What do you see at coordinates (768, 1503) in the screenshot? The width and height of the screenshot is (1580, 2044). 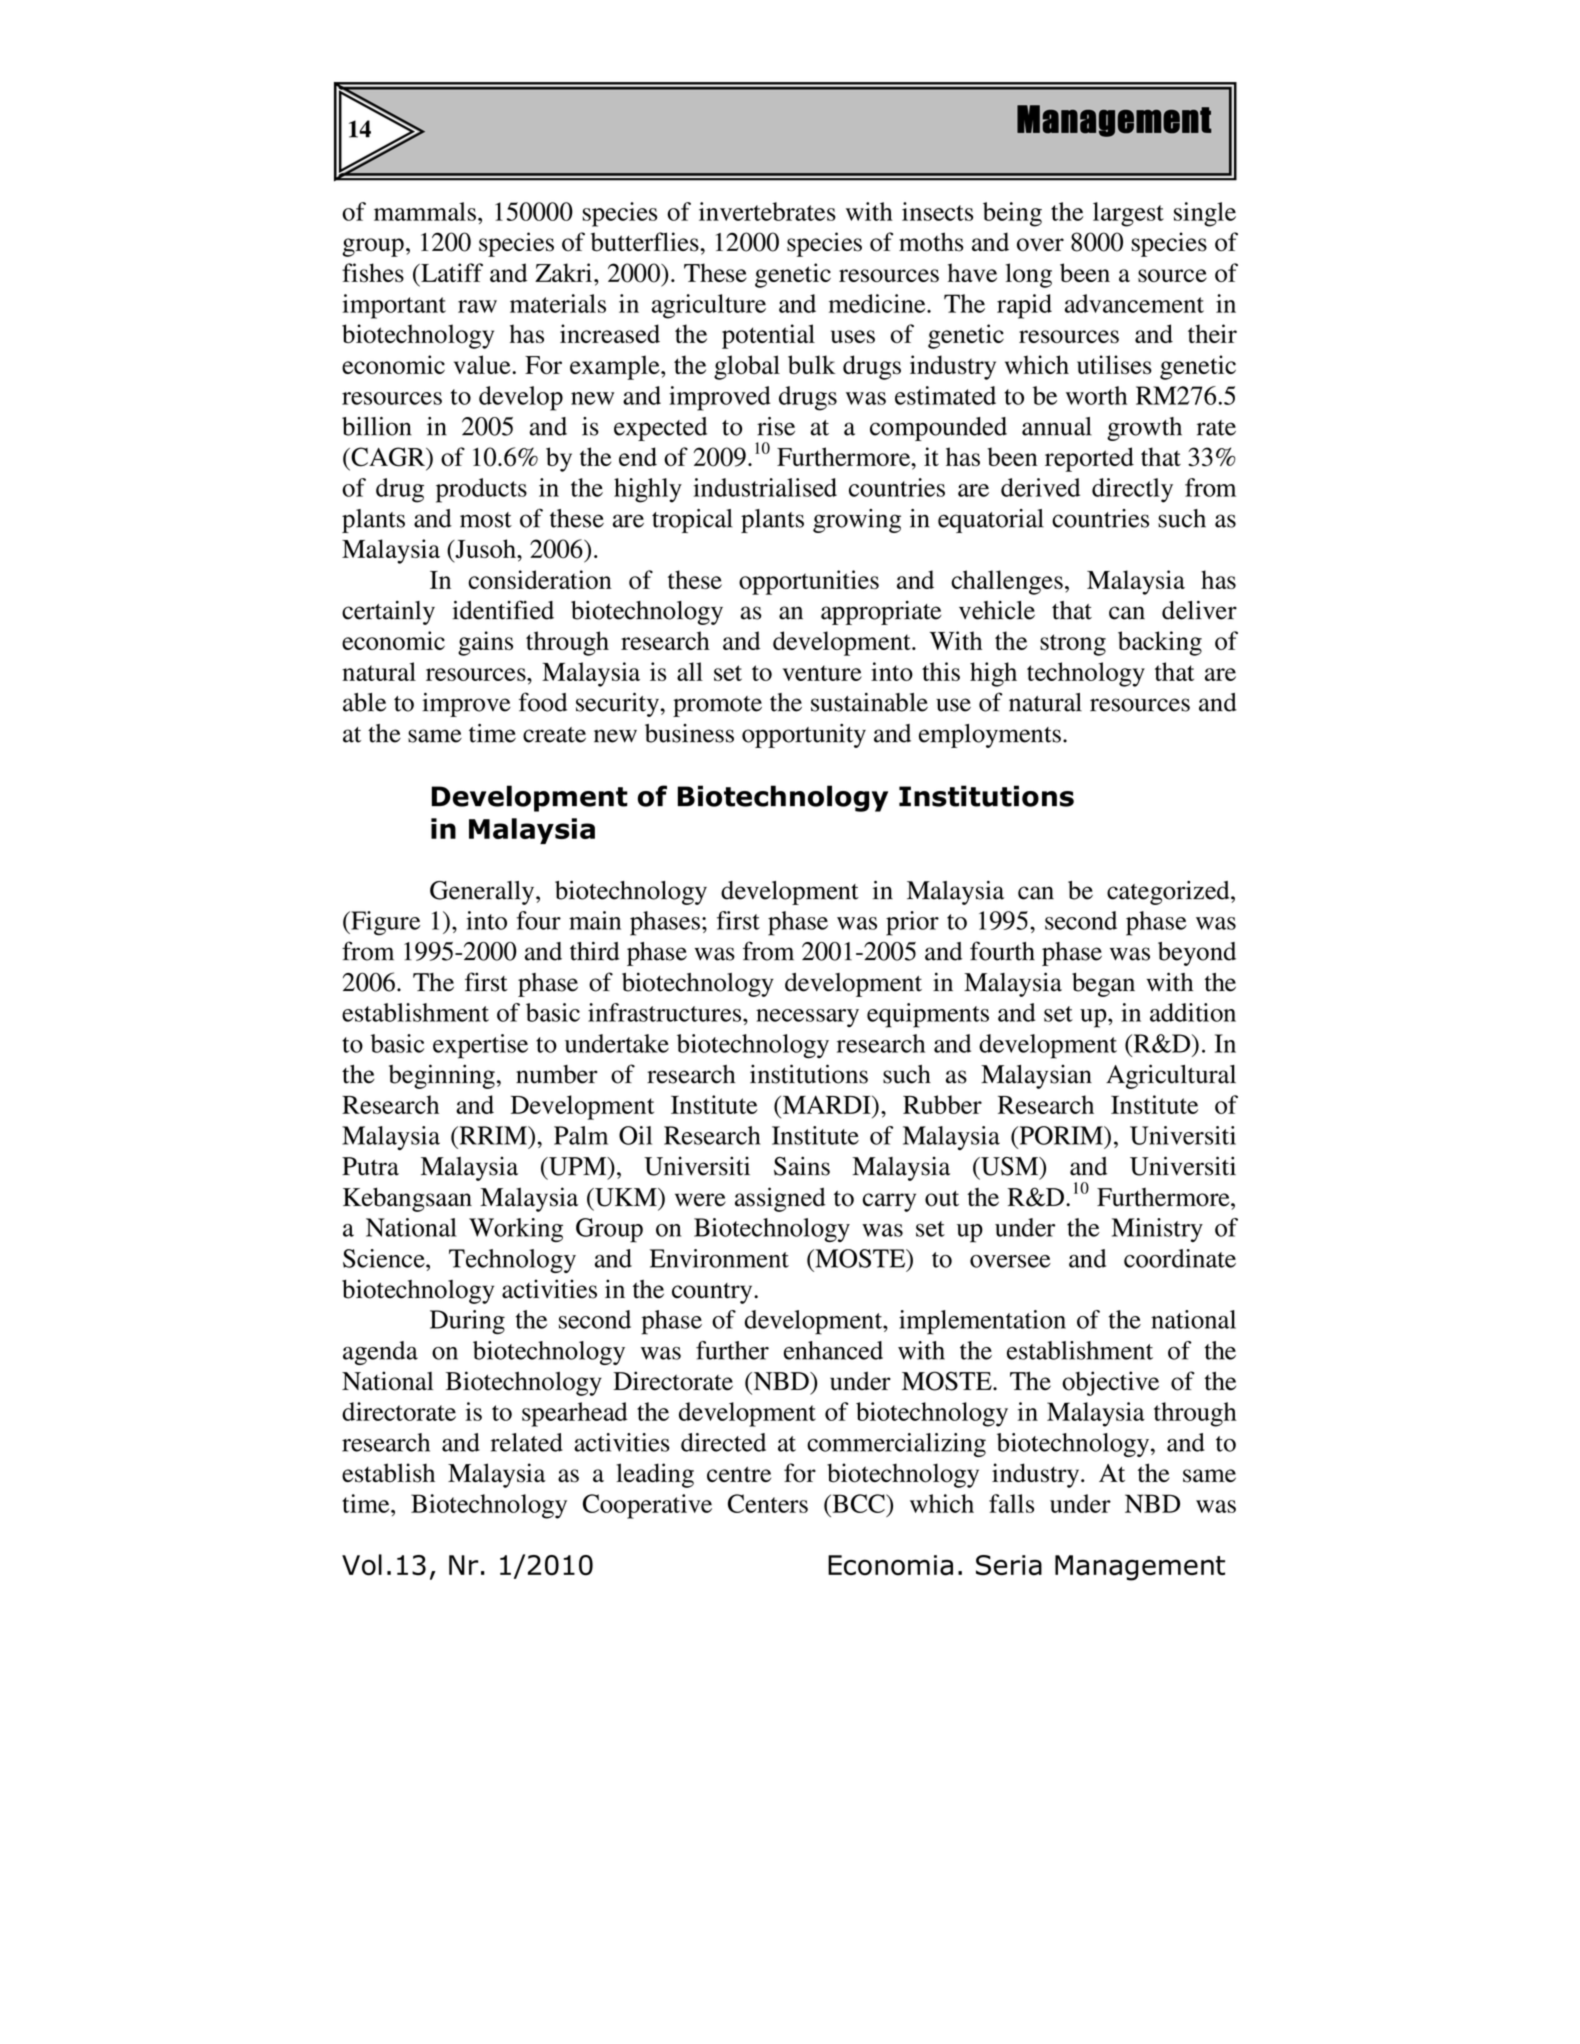 I see `Centers` at bounding box center [768, 1503].
